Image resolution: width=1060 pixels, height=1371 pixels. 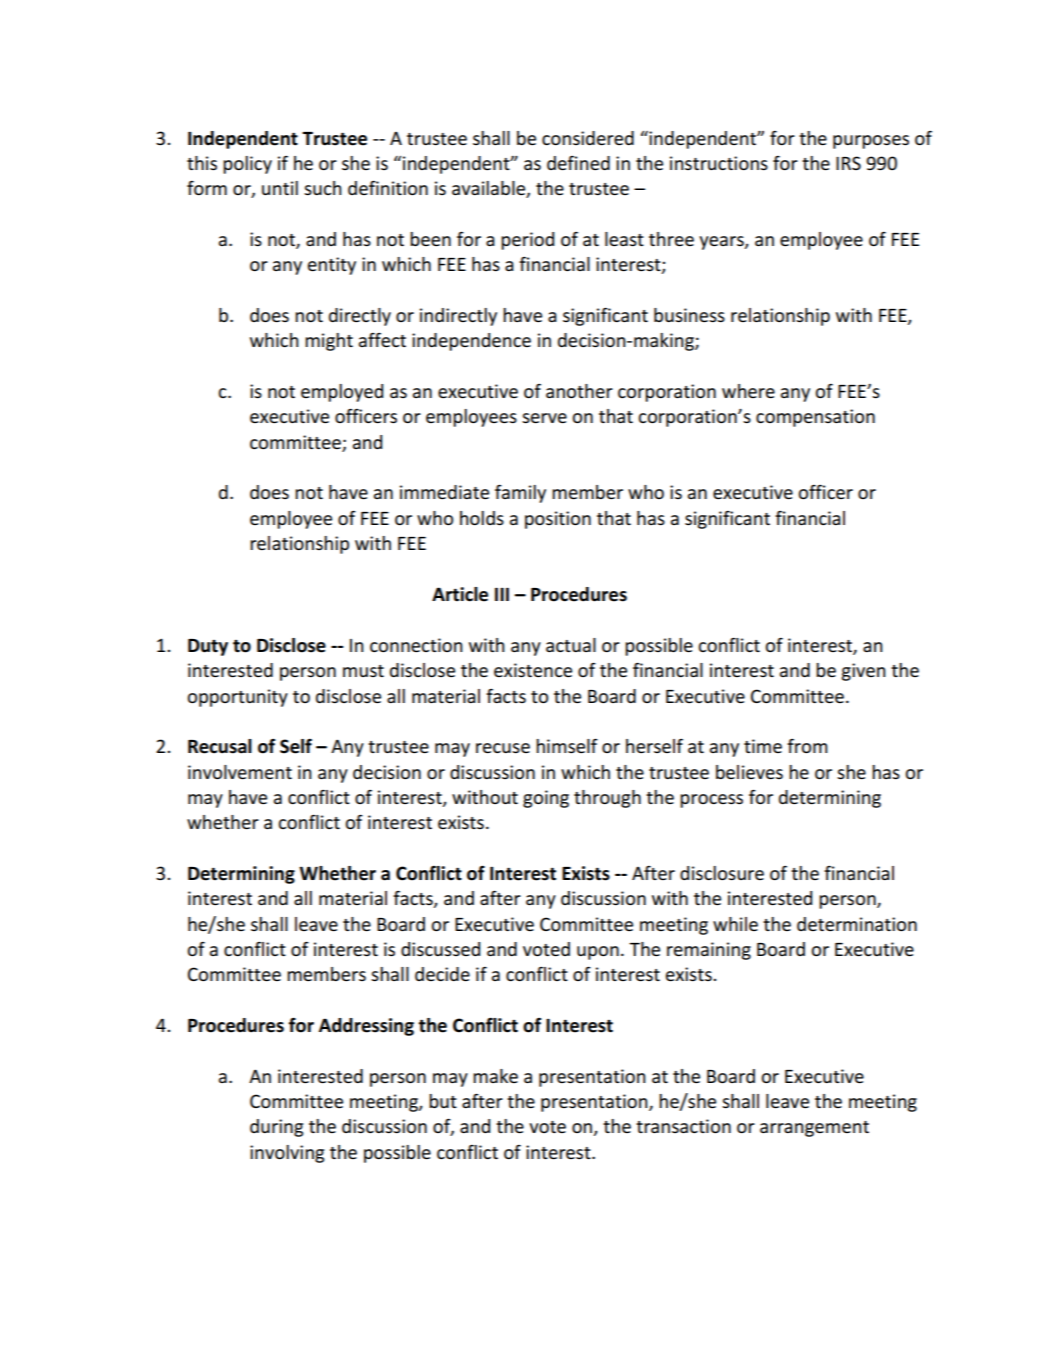 What do you see at coordinates (578, 163) in the screenshot?
I see `defined` at bounding box center [578, 163].
